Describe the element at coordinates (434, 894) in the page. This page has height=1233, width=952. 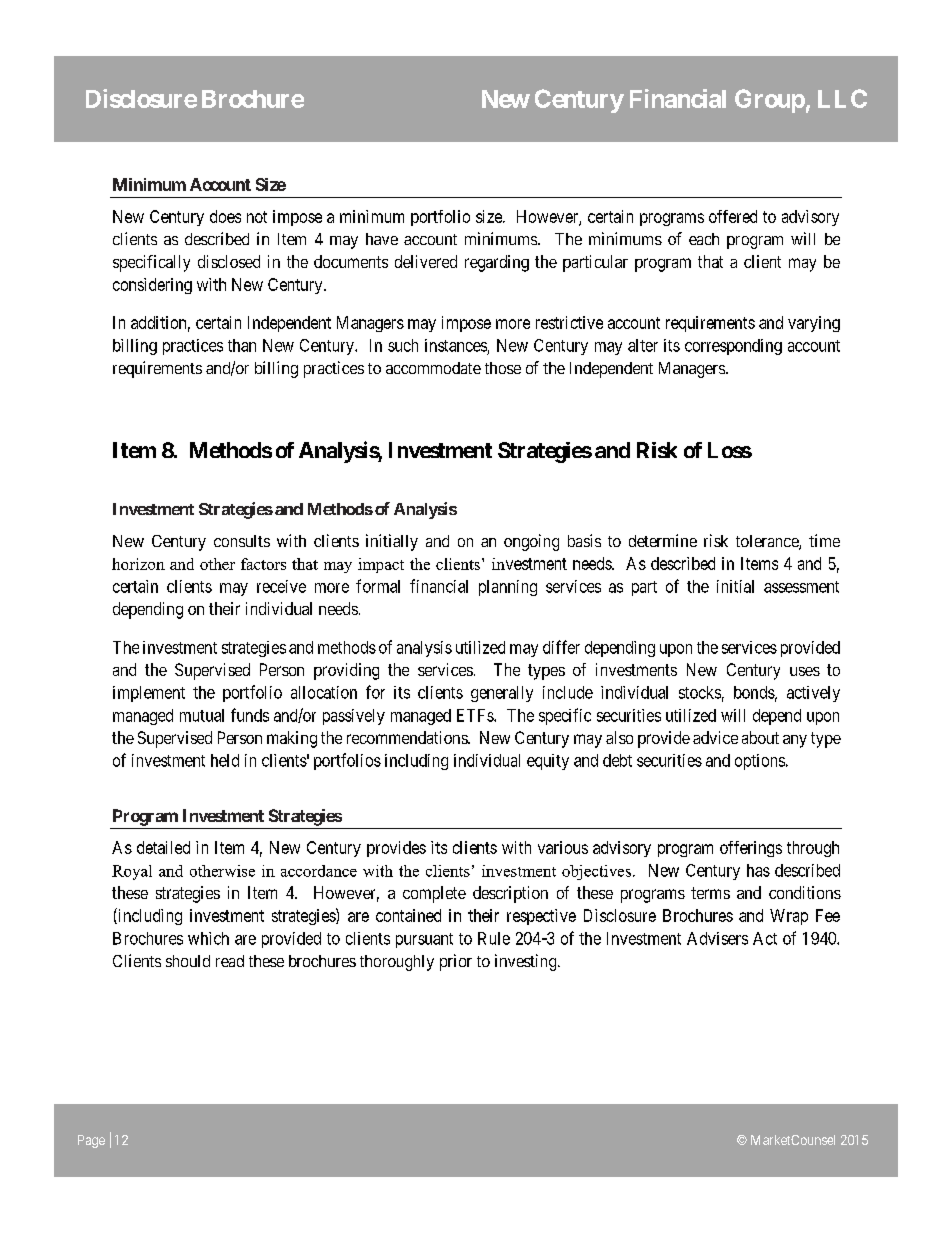
I see `complete` at that location.
